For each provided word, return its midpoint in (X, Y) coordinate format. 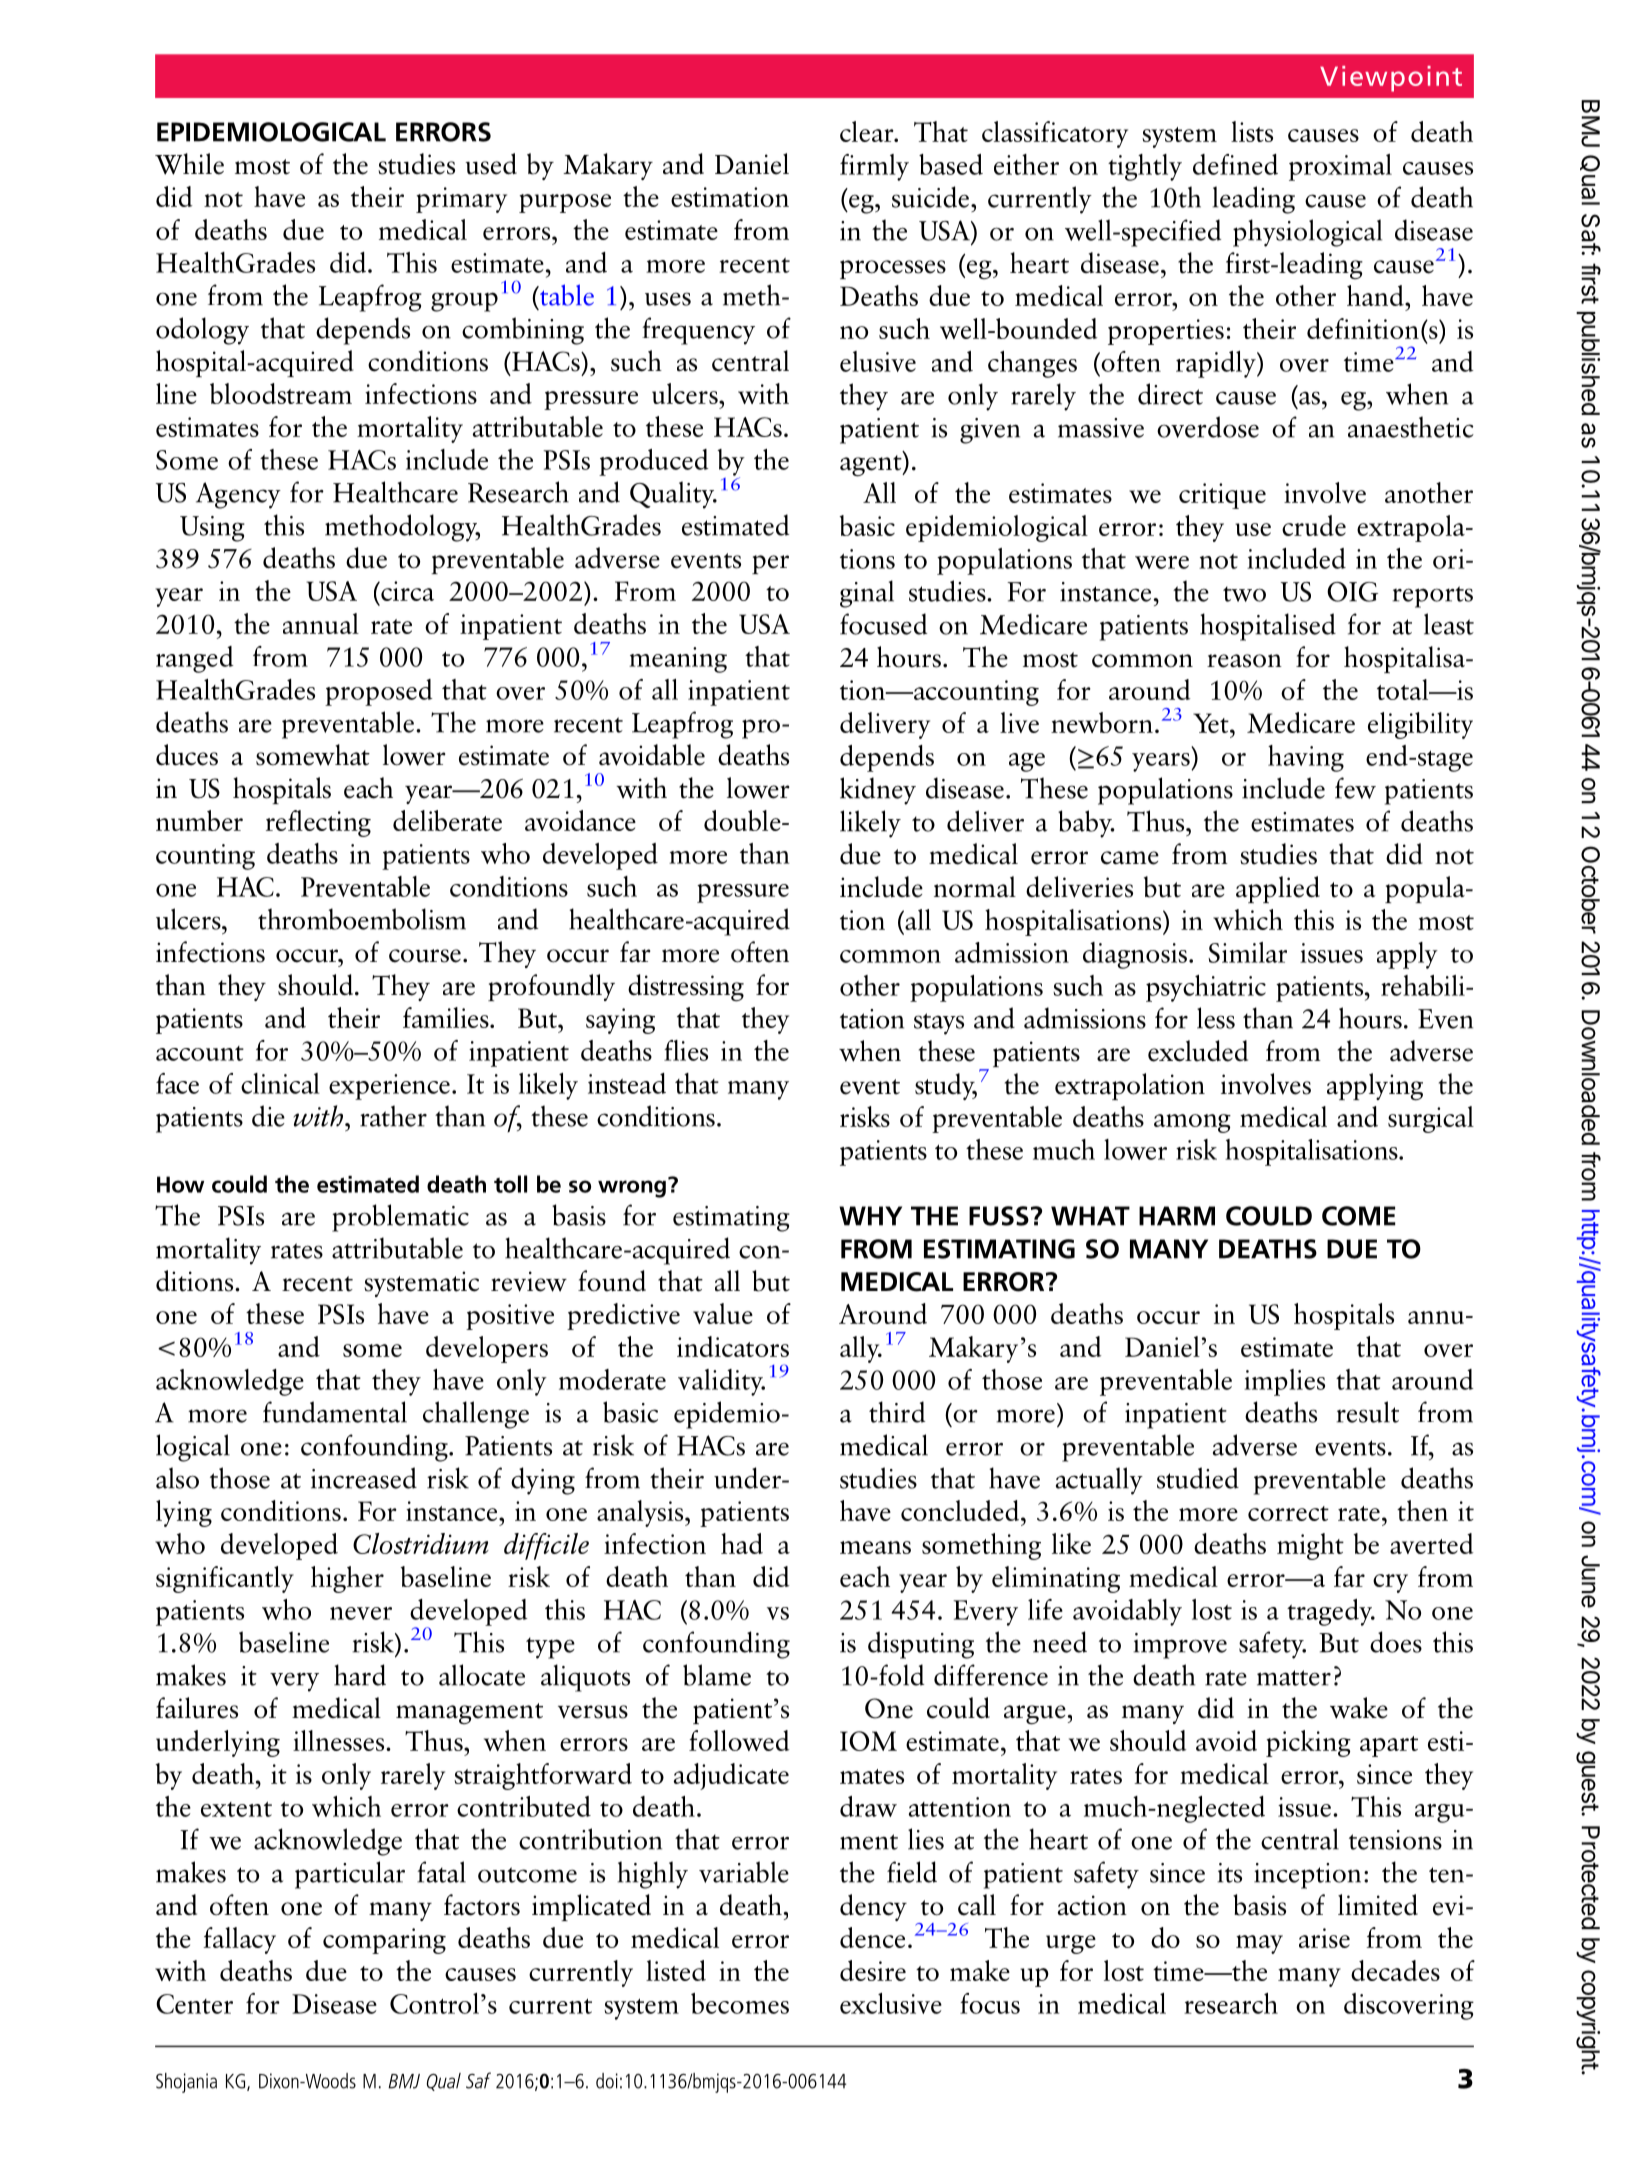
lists (1252, 131)
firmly (874, 167)
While (189, 164)
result (1368, 1412)
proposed (379, 692)
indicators (733, 1346)
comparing (384, 1941)
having (1306, 758)
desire (873, 1970)
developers (487, 1349)
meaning (678, 660)
